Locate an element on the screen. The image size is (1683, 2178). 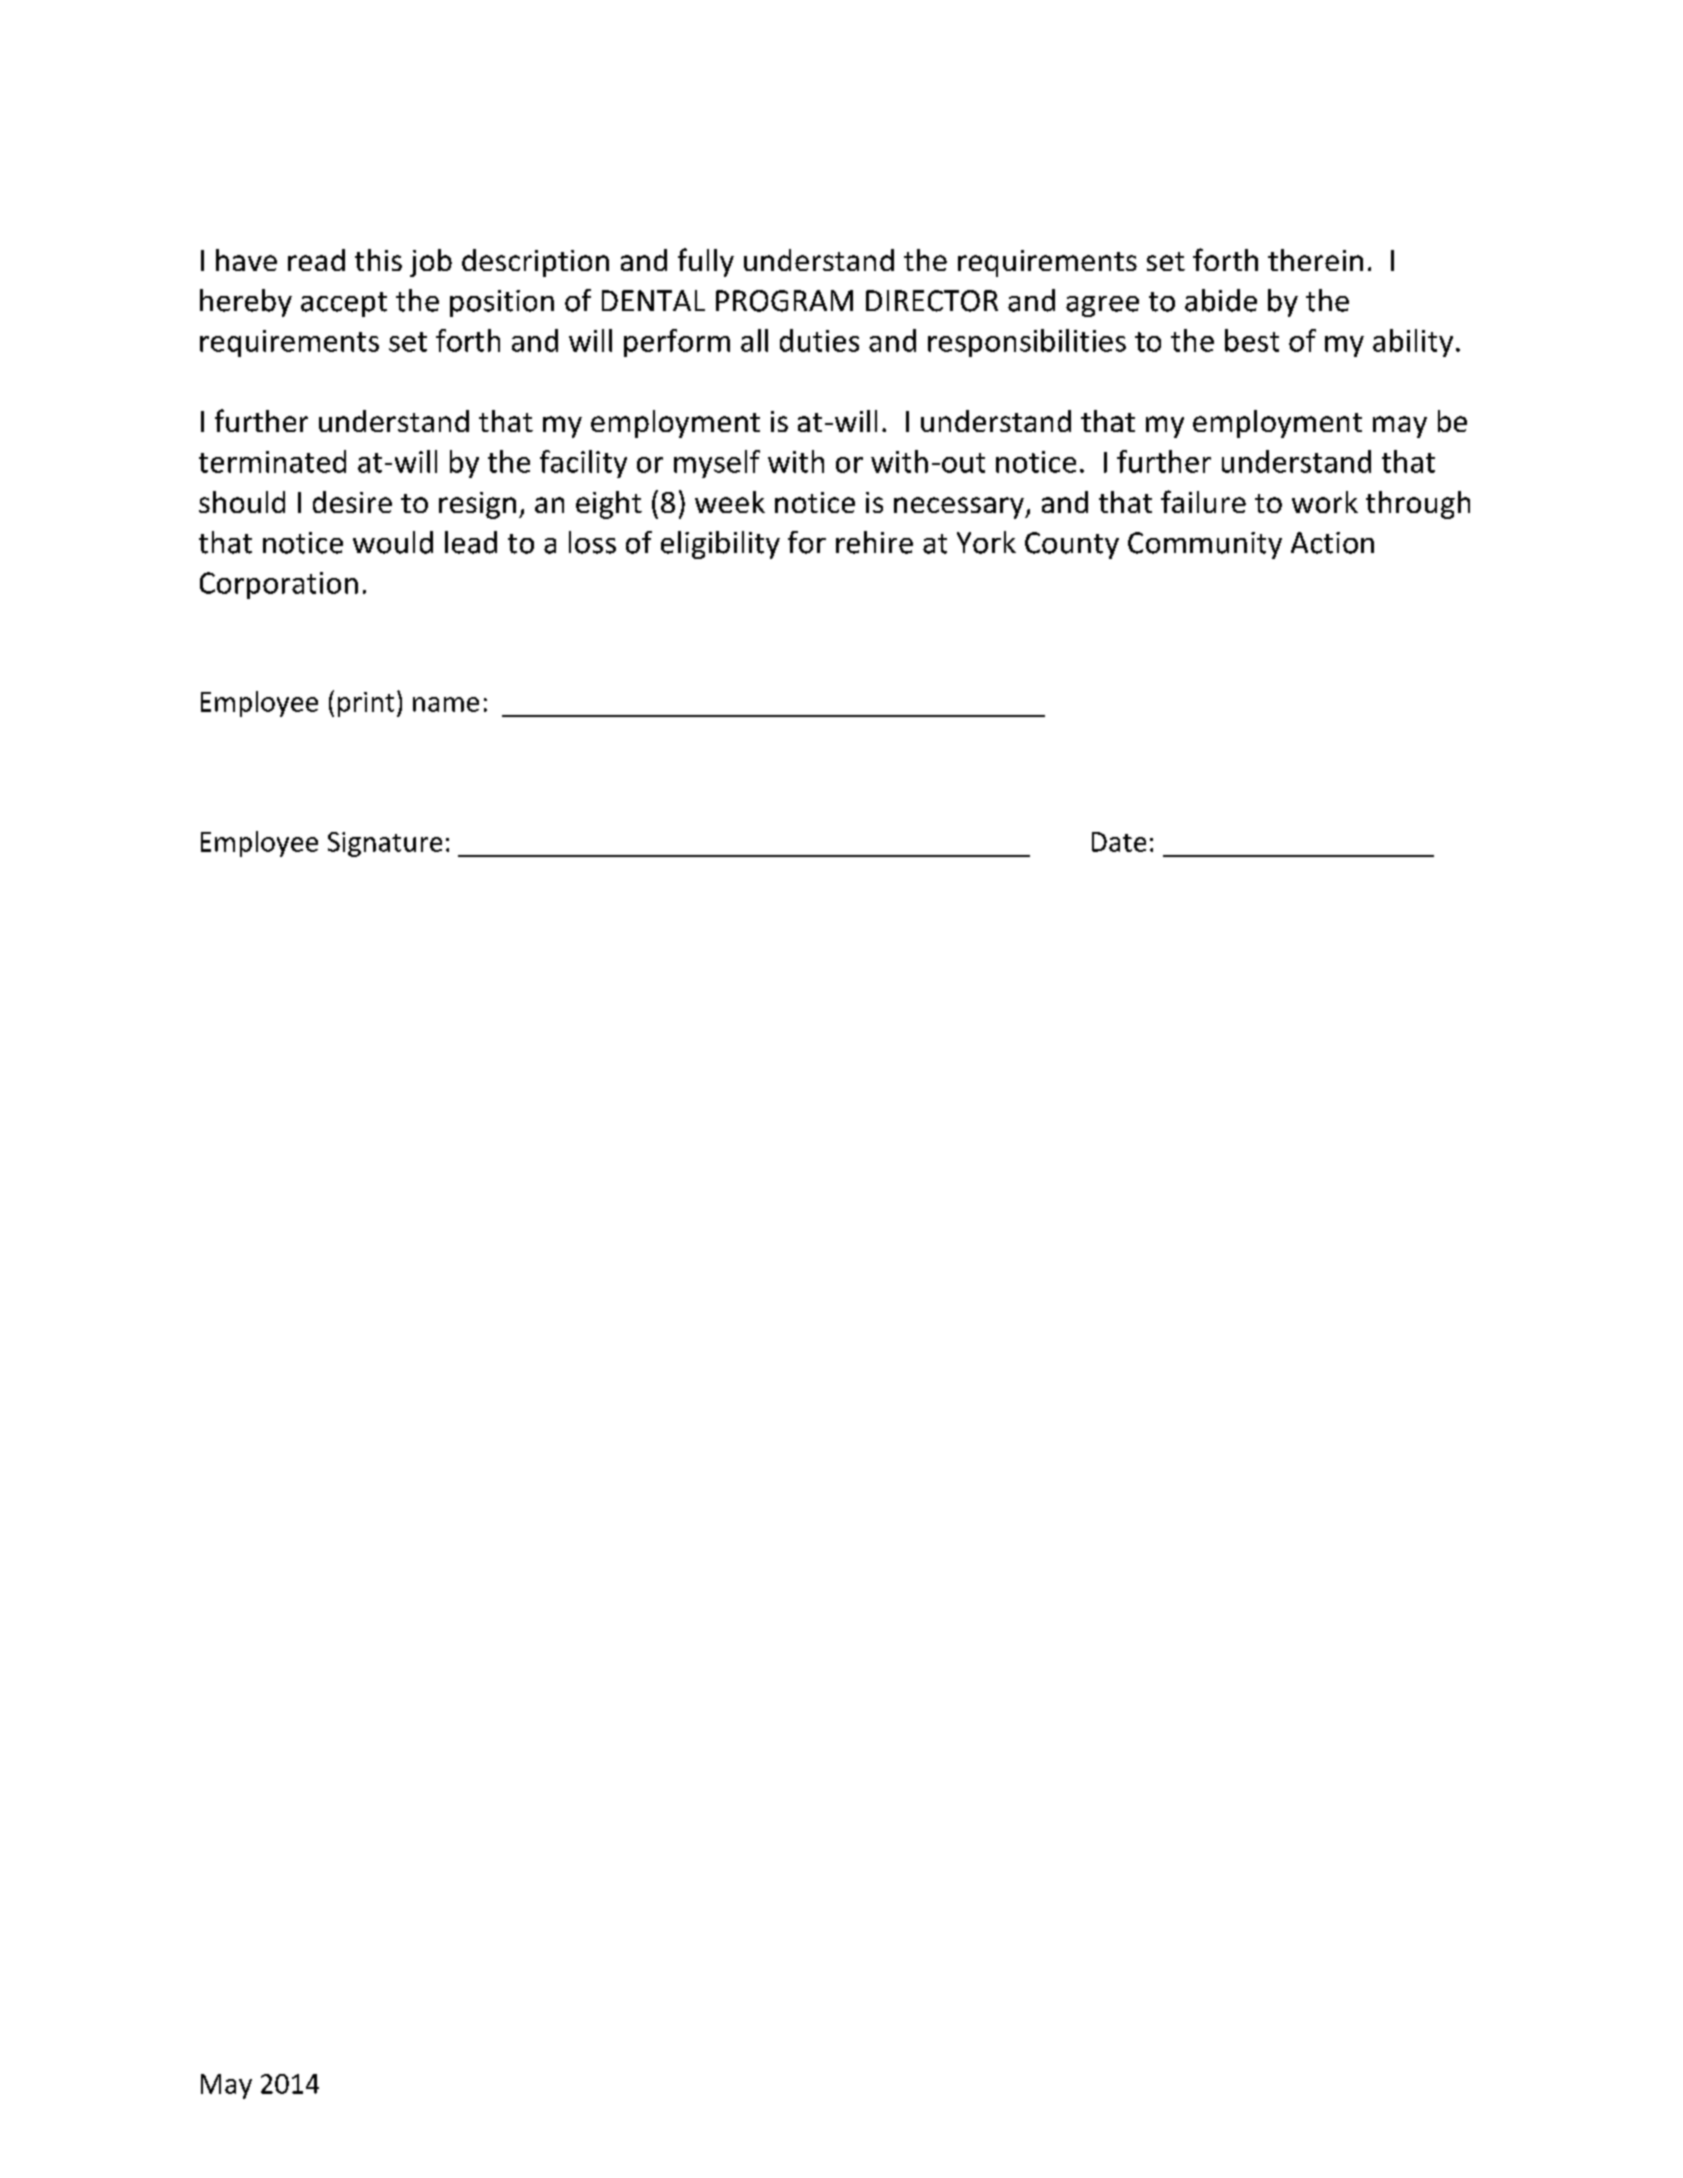
Signature is located at coordinates (385, 844).
